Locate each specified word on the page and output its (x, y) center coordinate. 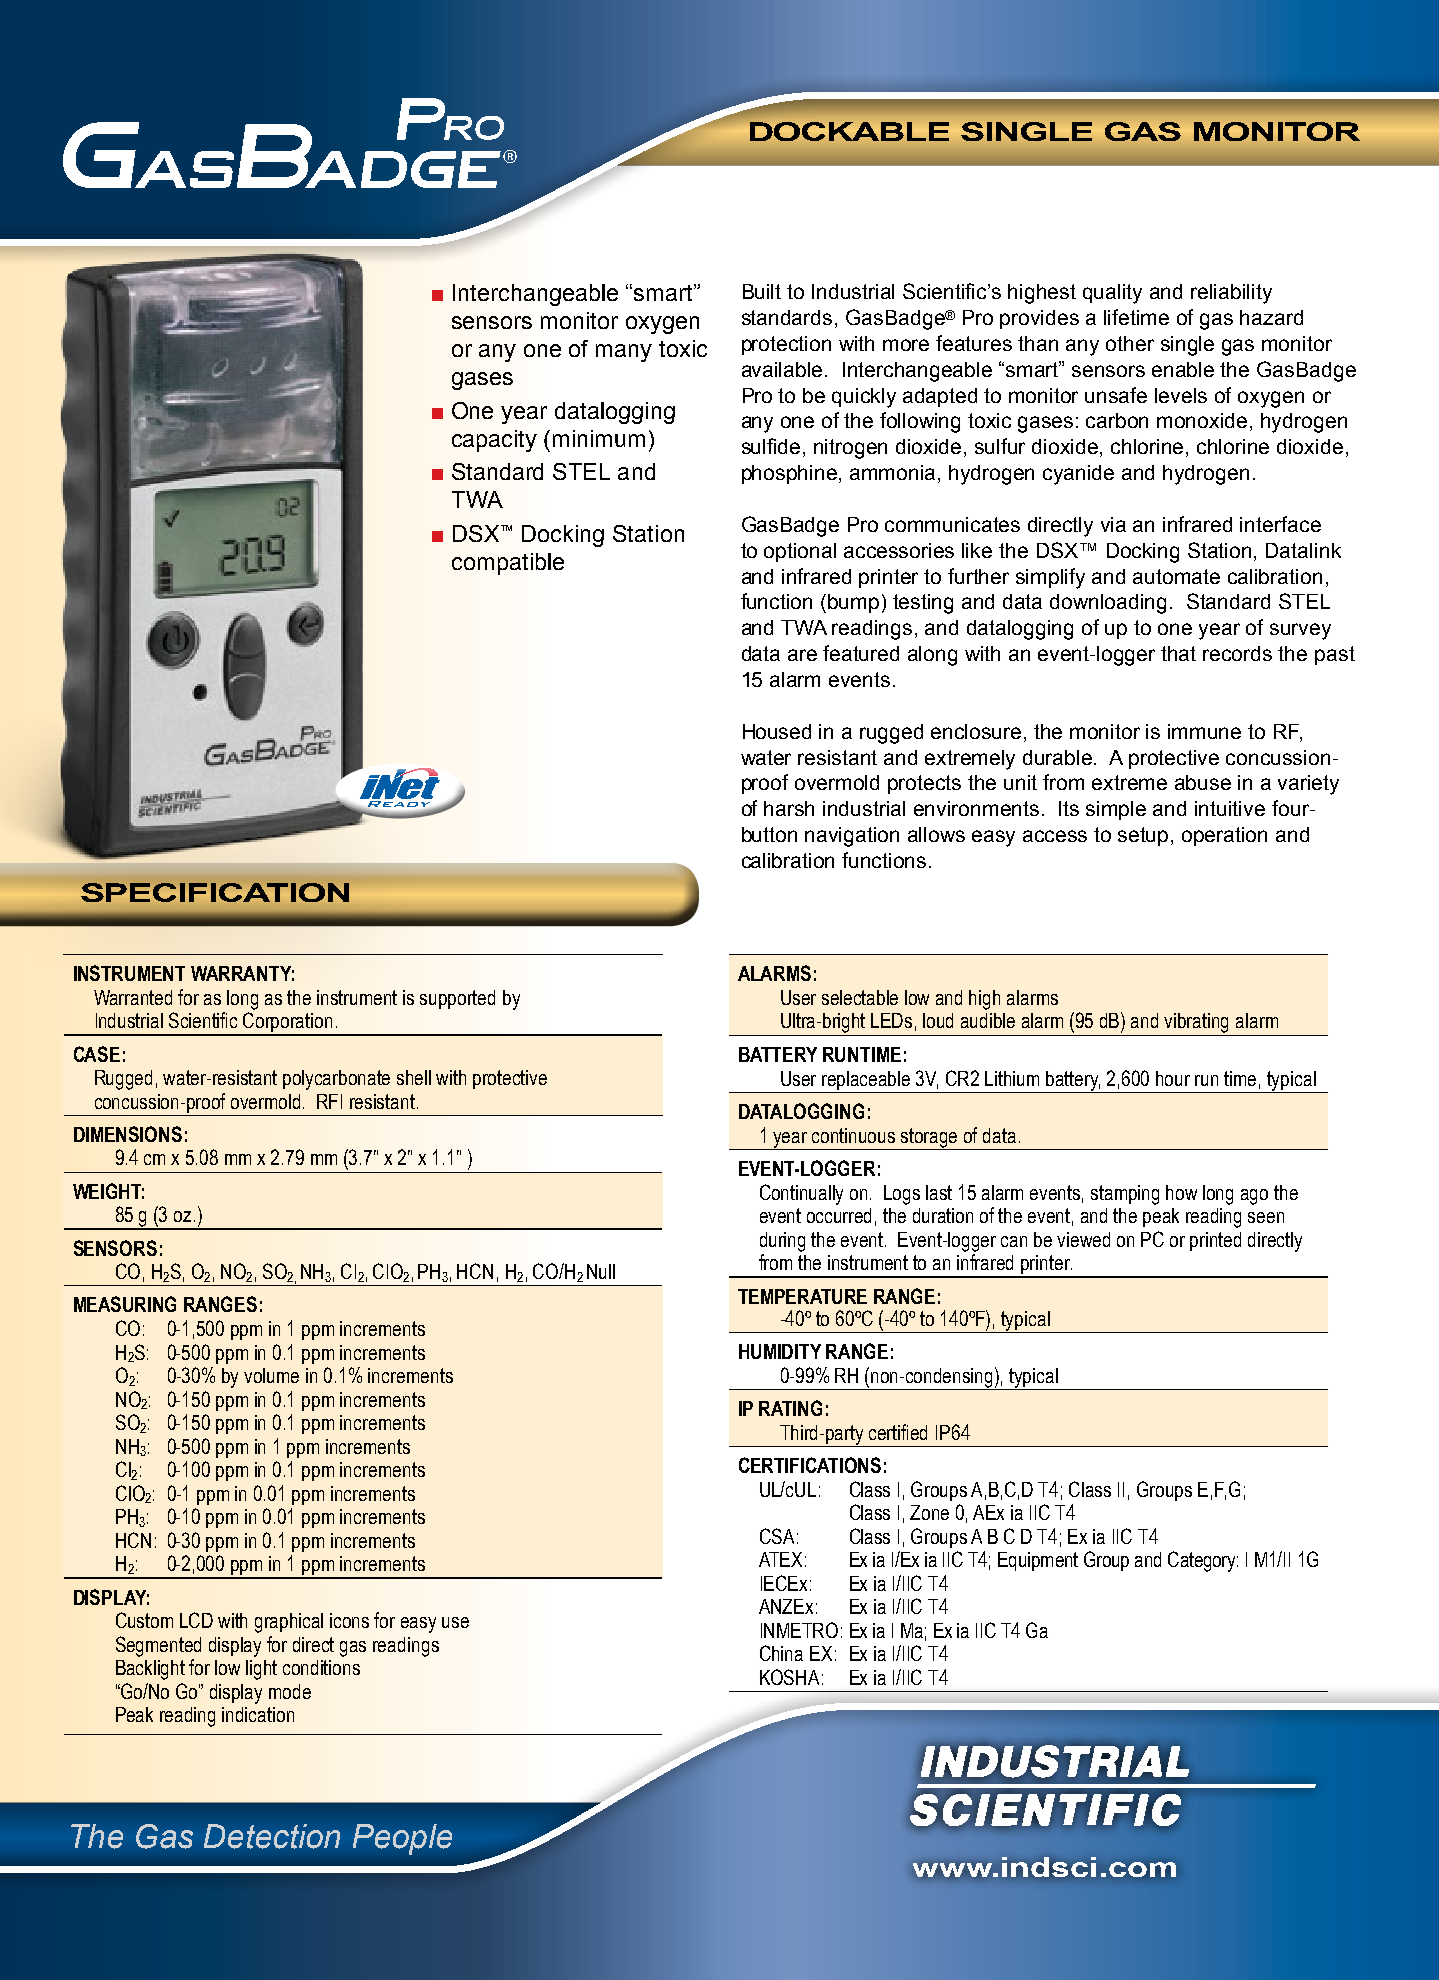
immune (1204, 731)
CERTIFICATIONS (810, 1465)
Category (1203, 1561)
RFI (329, 1101)
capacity (494, 441)
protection (786, 345)
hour (1173, 1078)
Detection (272, 1836)
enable (1183, 369)
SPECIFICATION (215, 892)
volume (271, 1375)
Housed (777, 731)
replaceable (867, 1082)
